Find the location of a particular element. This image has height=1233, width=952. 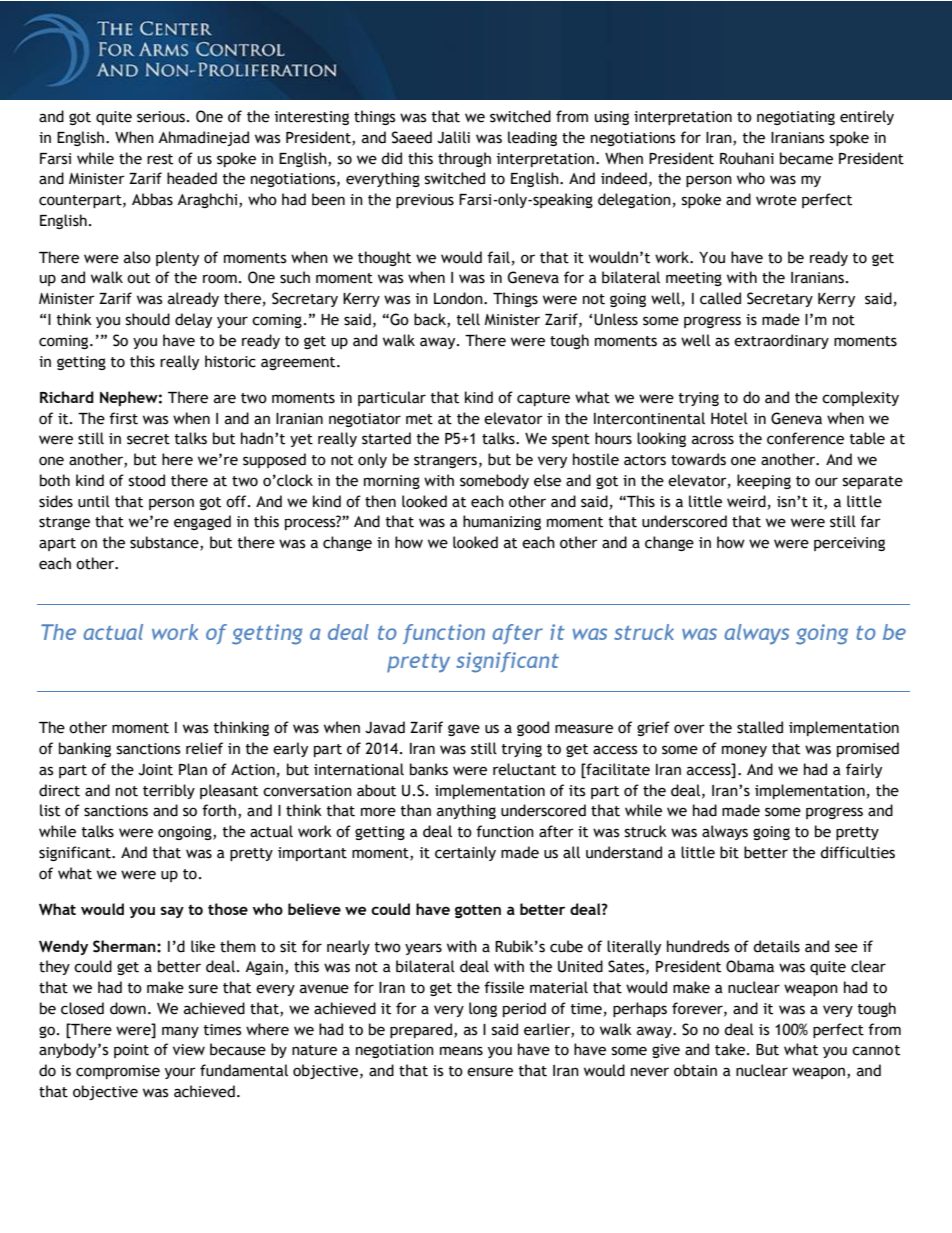

became is located at coordinates (806, 158).
